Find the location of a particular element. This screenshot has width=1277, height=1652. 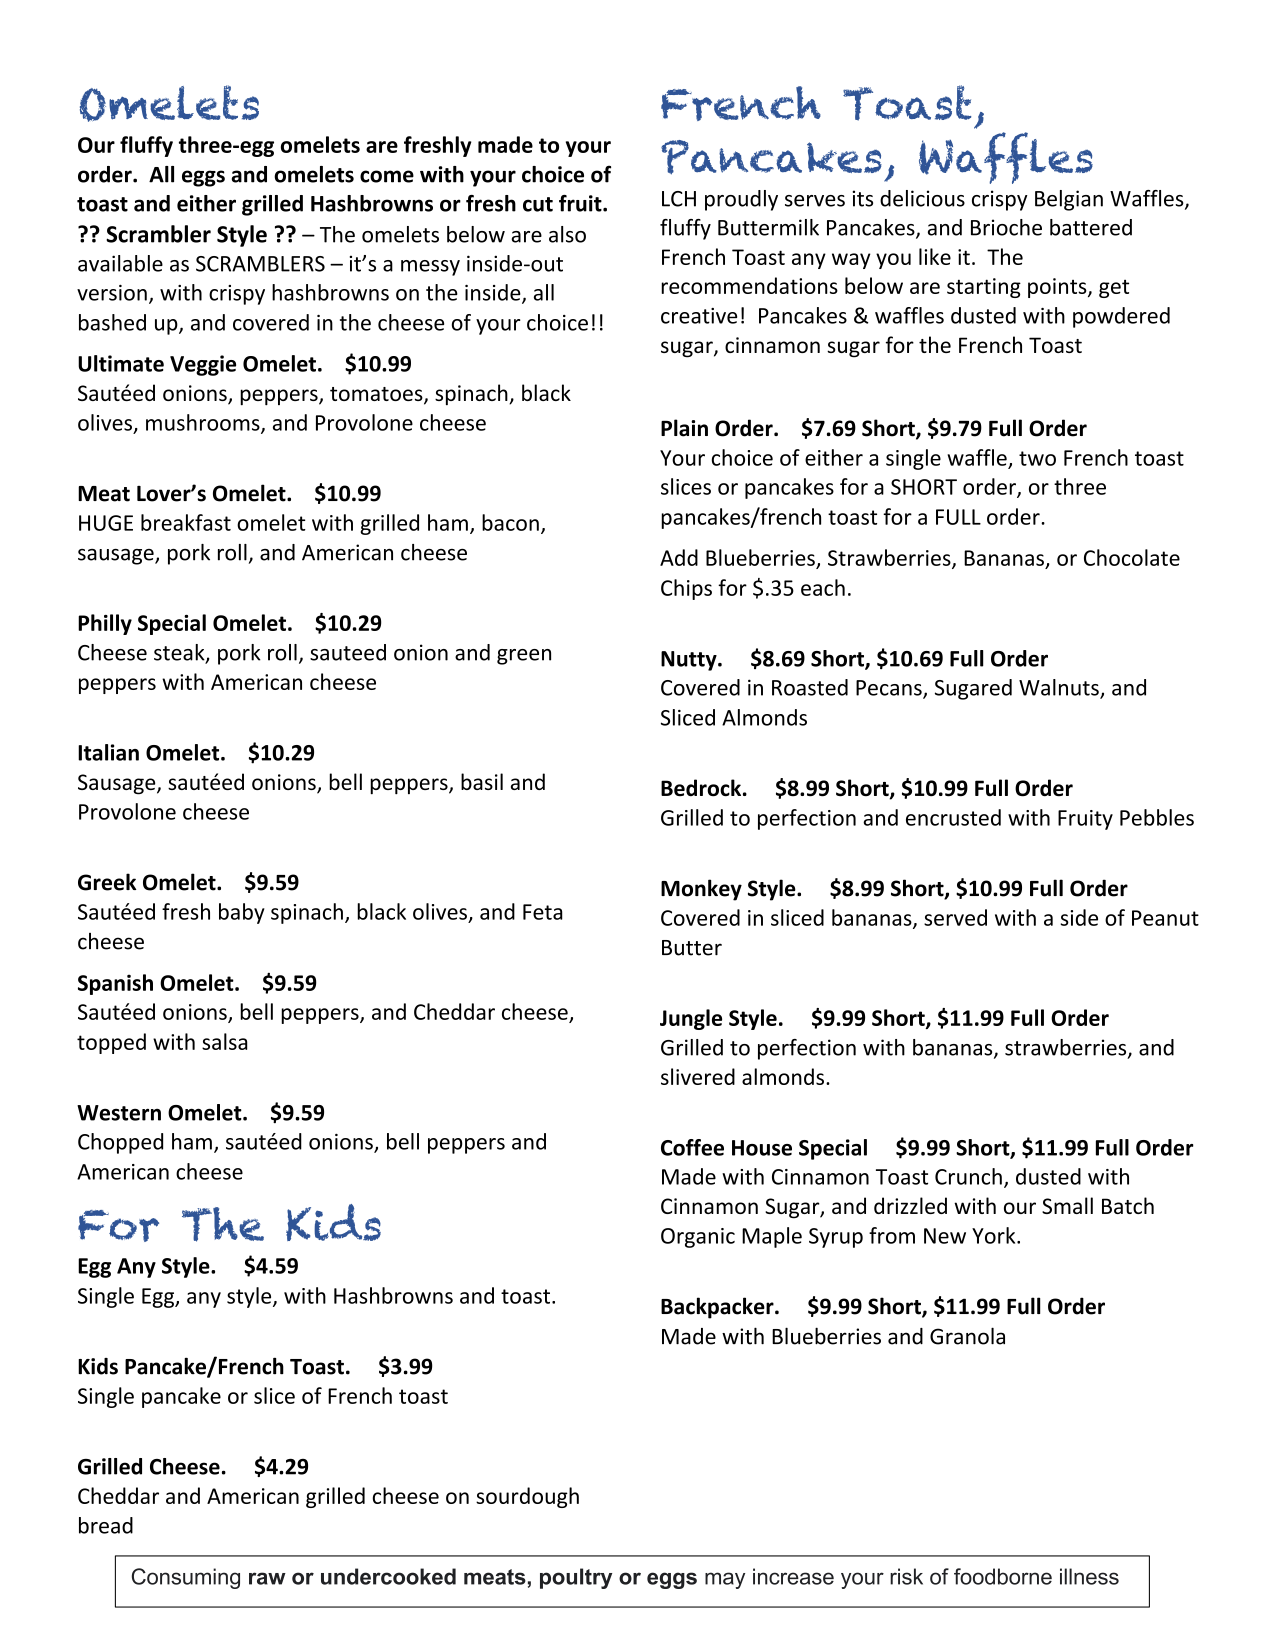

also is located at coordinates (567, 234).
